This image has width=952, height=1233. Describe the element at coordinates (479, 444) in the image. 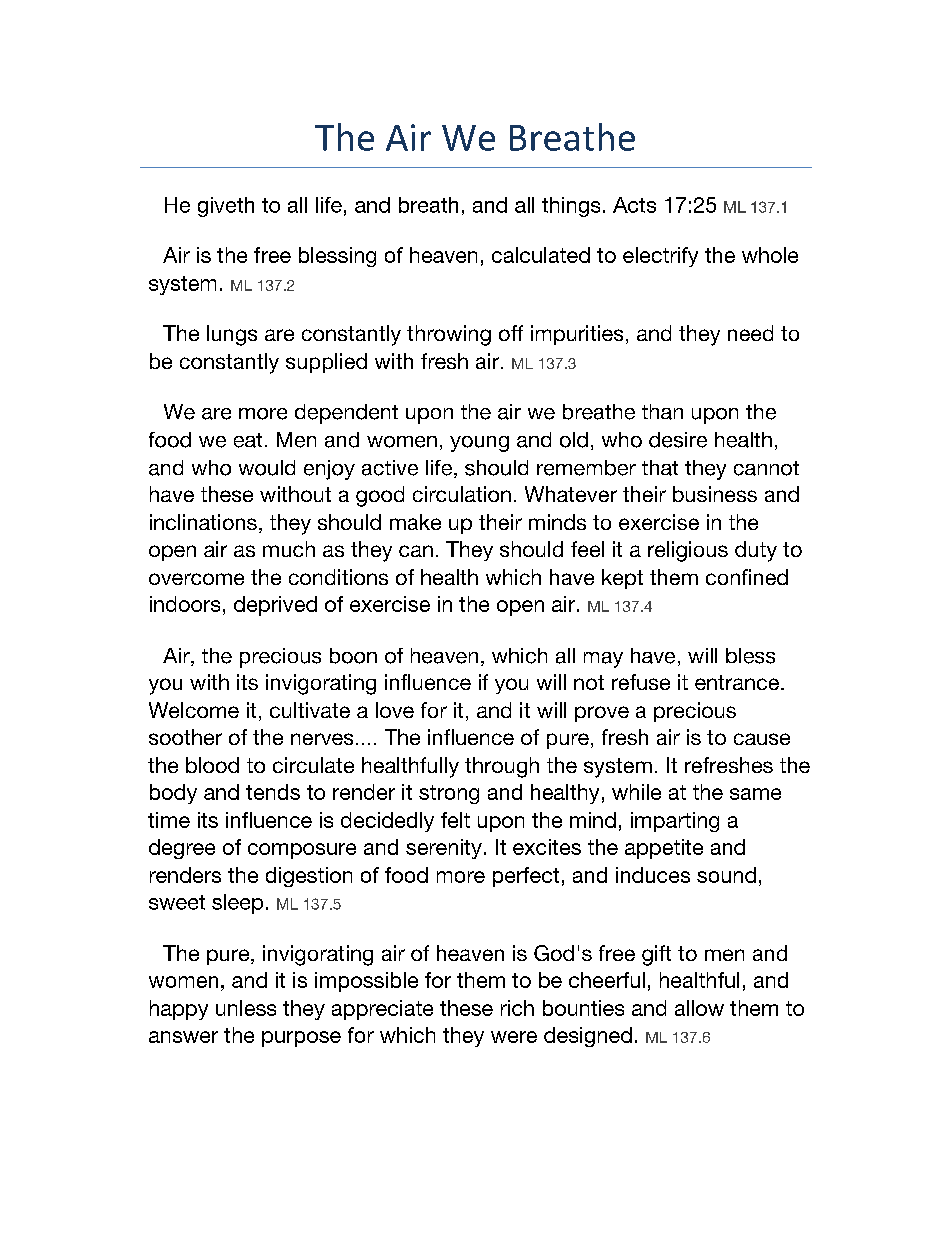

I see `young` at that location.
